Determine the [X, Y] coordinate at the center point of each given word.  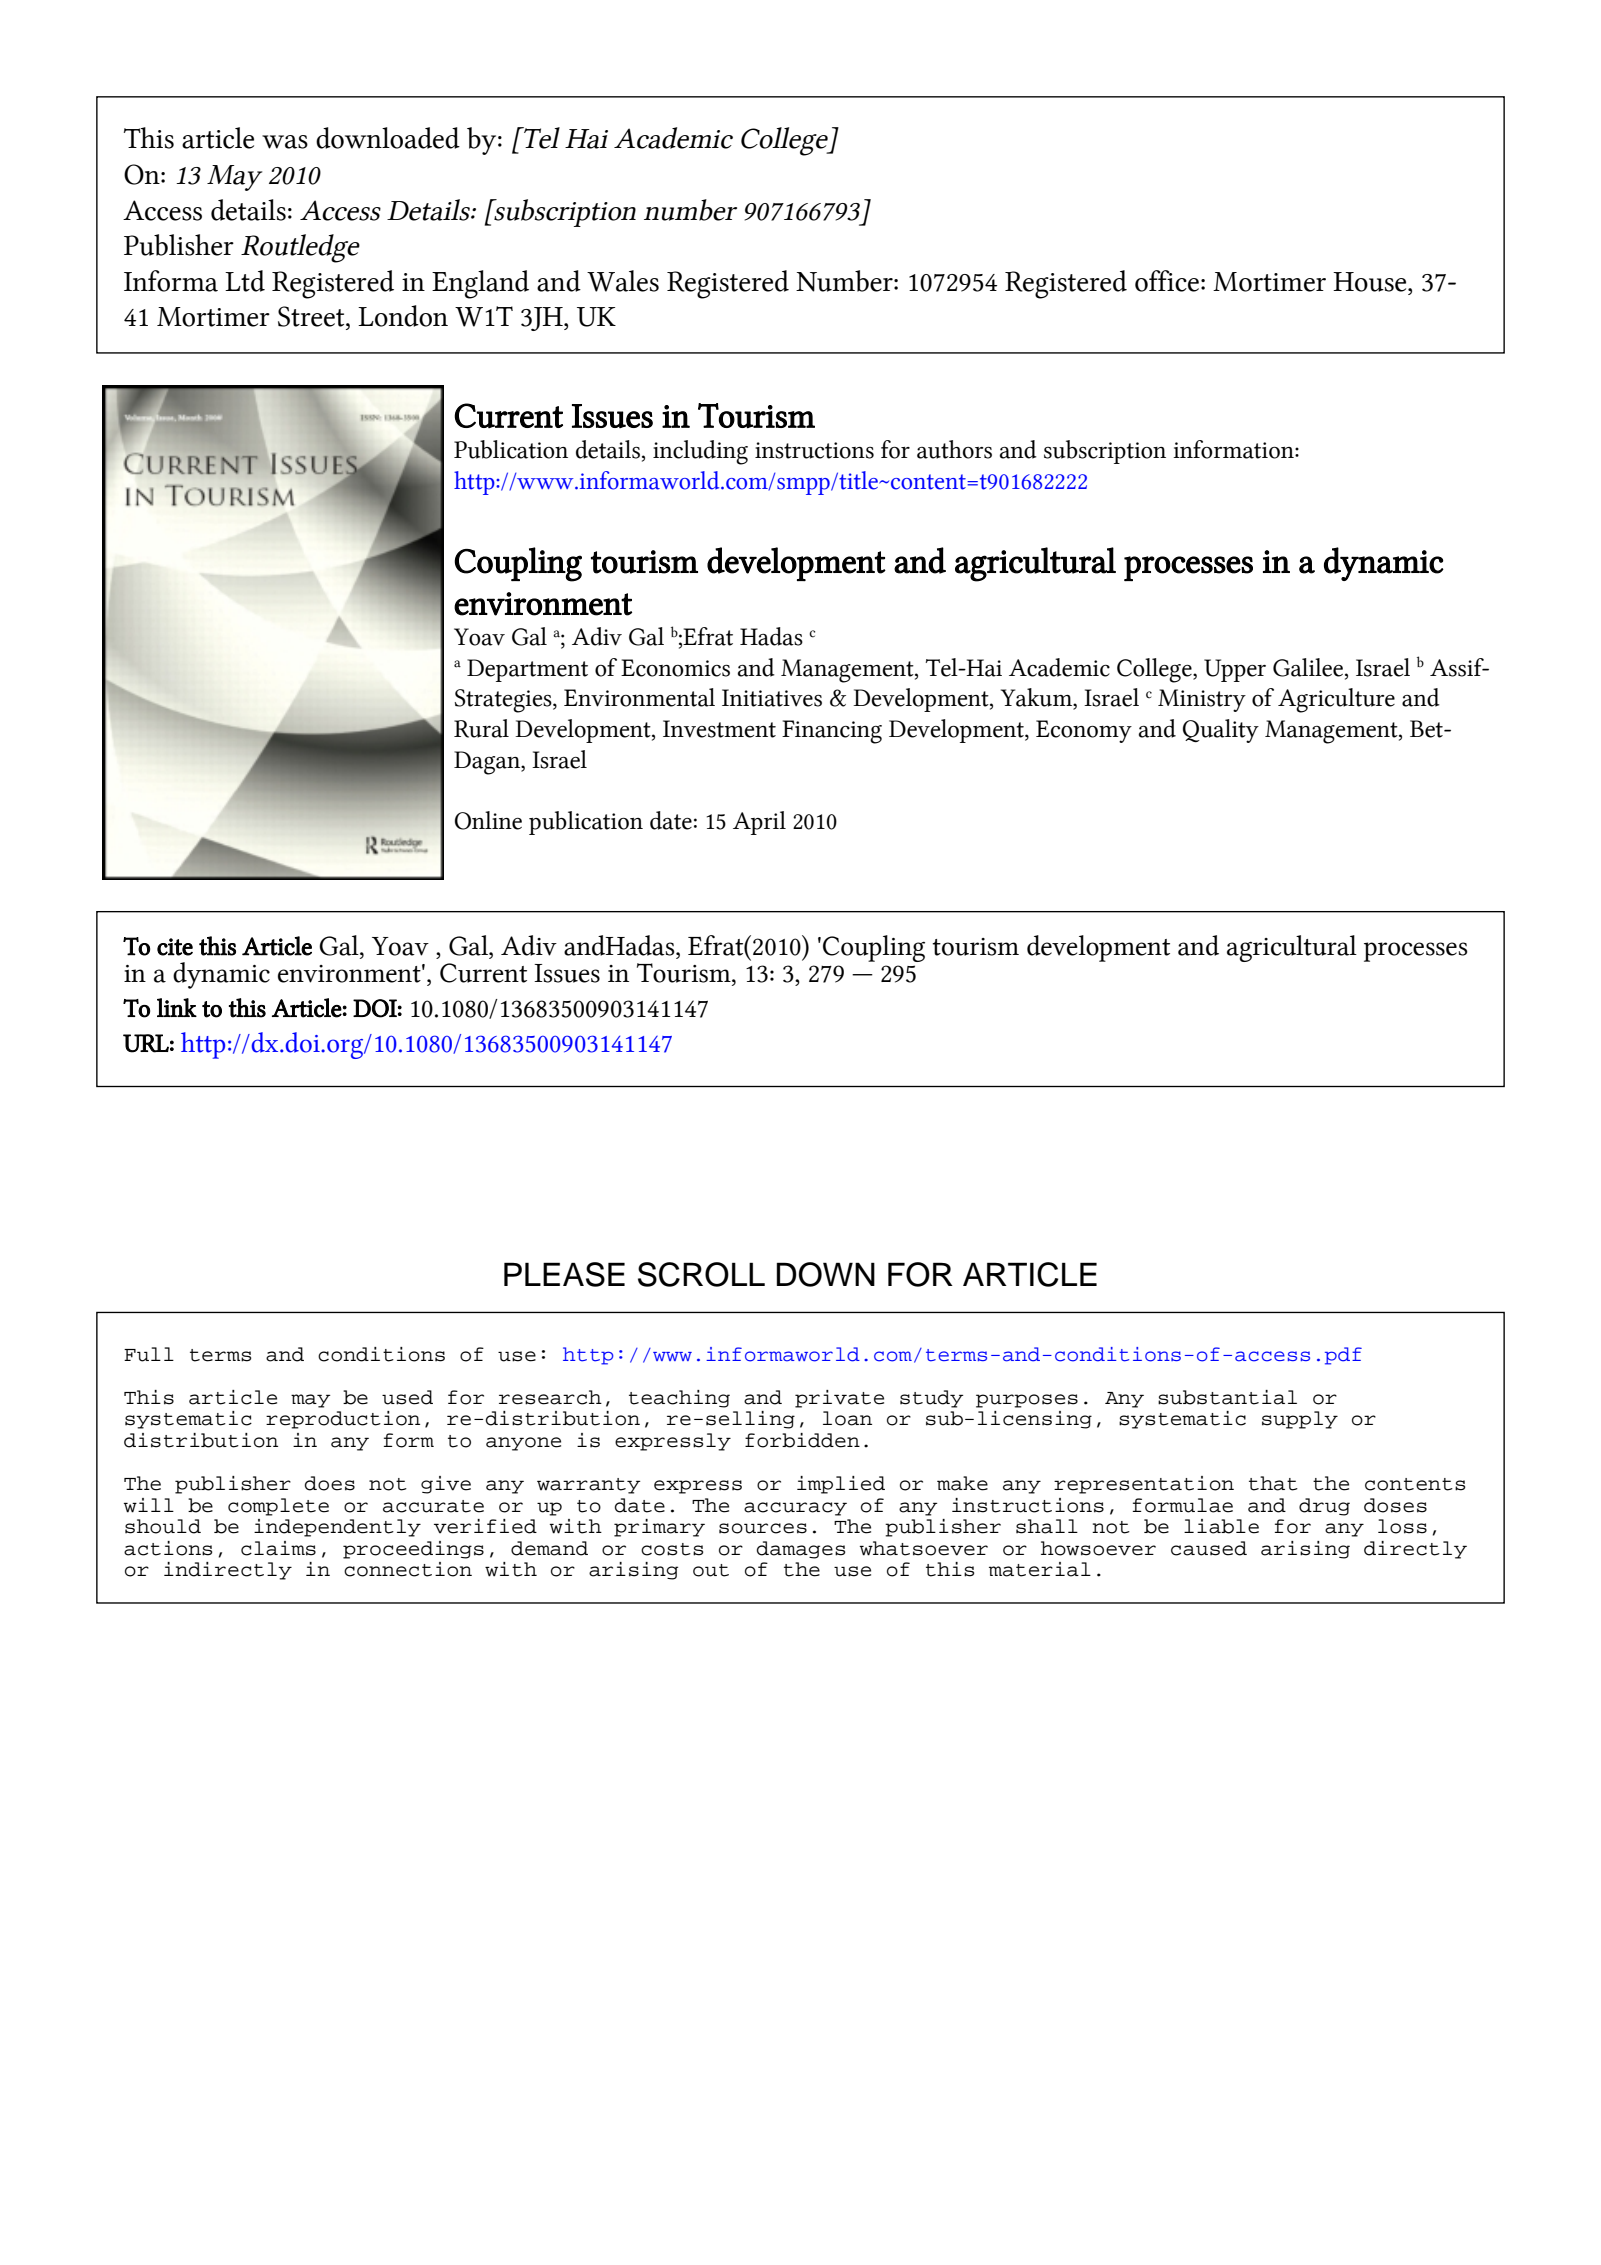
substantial [1227, 1397]
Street [312, 316]
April [759, 823]
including [700, 452]
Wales [623, 281]
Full [149, 1354]
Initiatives [772, 698]
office [1167, 281]
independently [337, 1528]
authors [954, 449]
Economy [1084, 731]
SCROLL [701, 1274]
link [177, 1007]
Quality [1221, 731]
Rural [481, 728]
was [285, 142]
